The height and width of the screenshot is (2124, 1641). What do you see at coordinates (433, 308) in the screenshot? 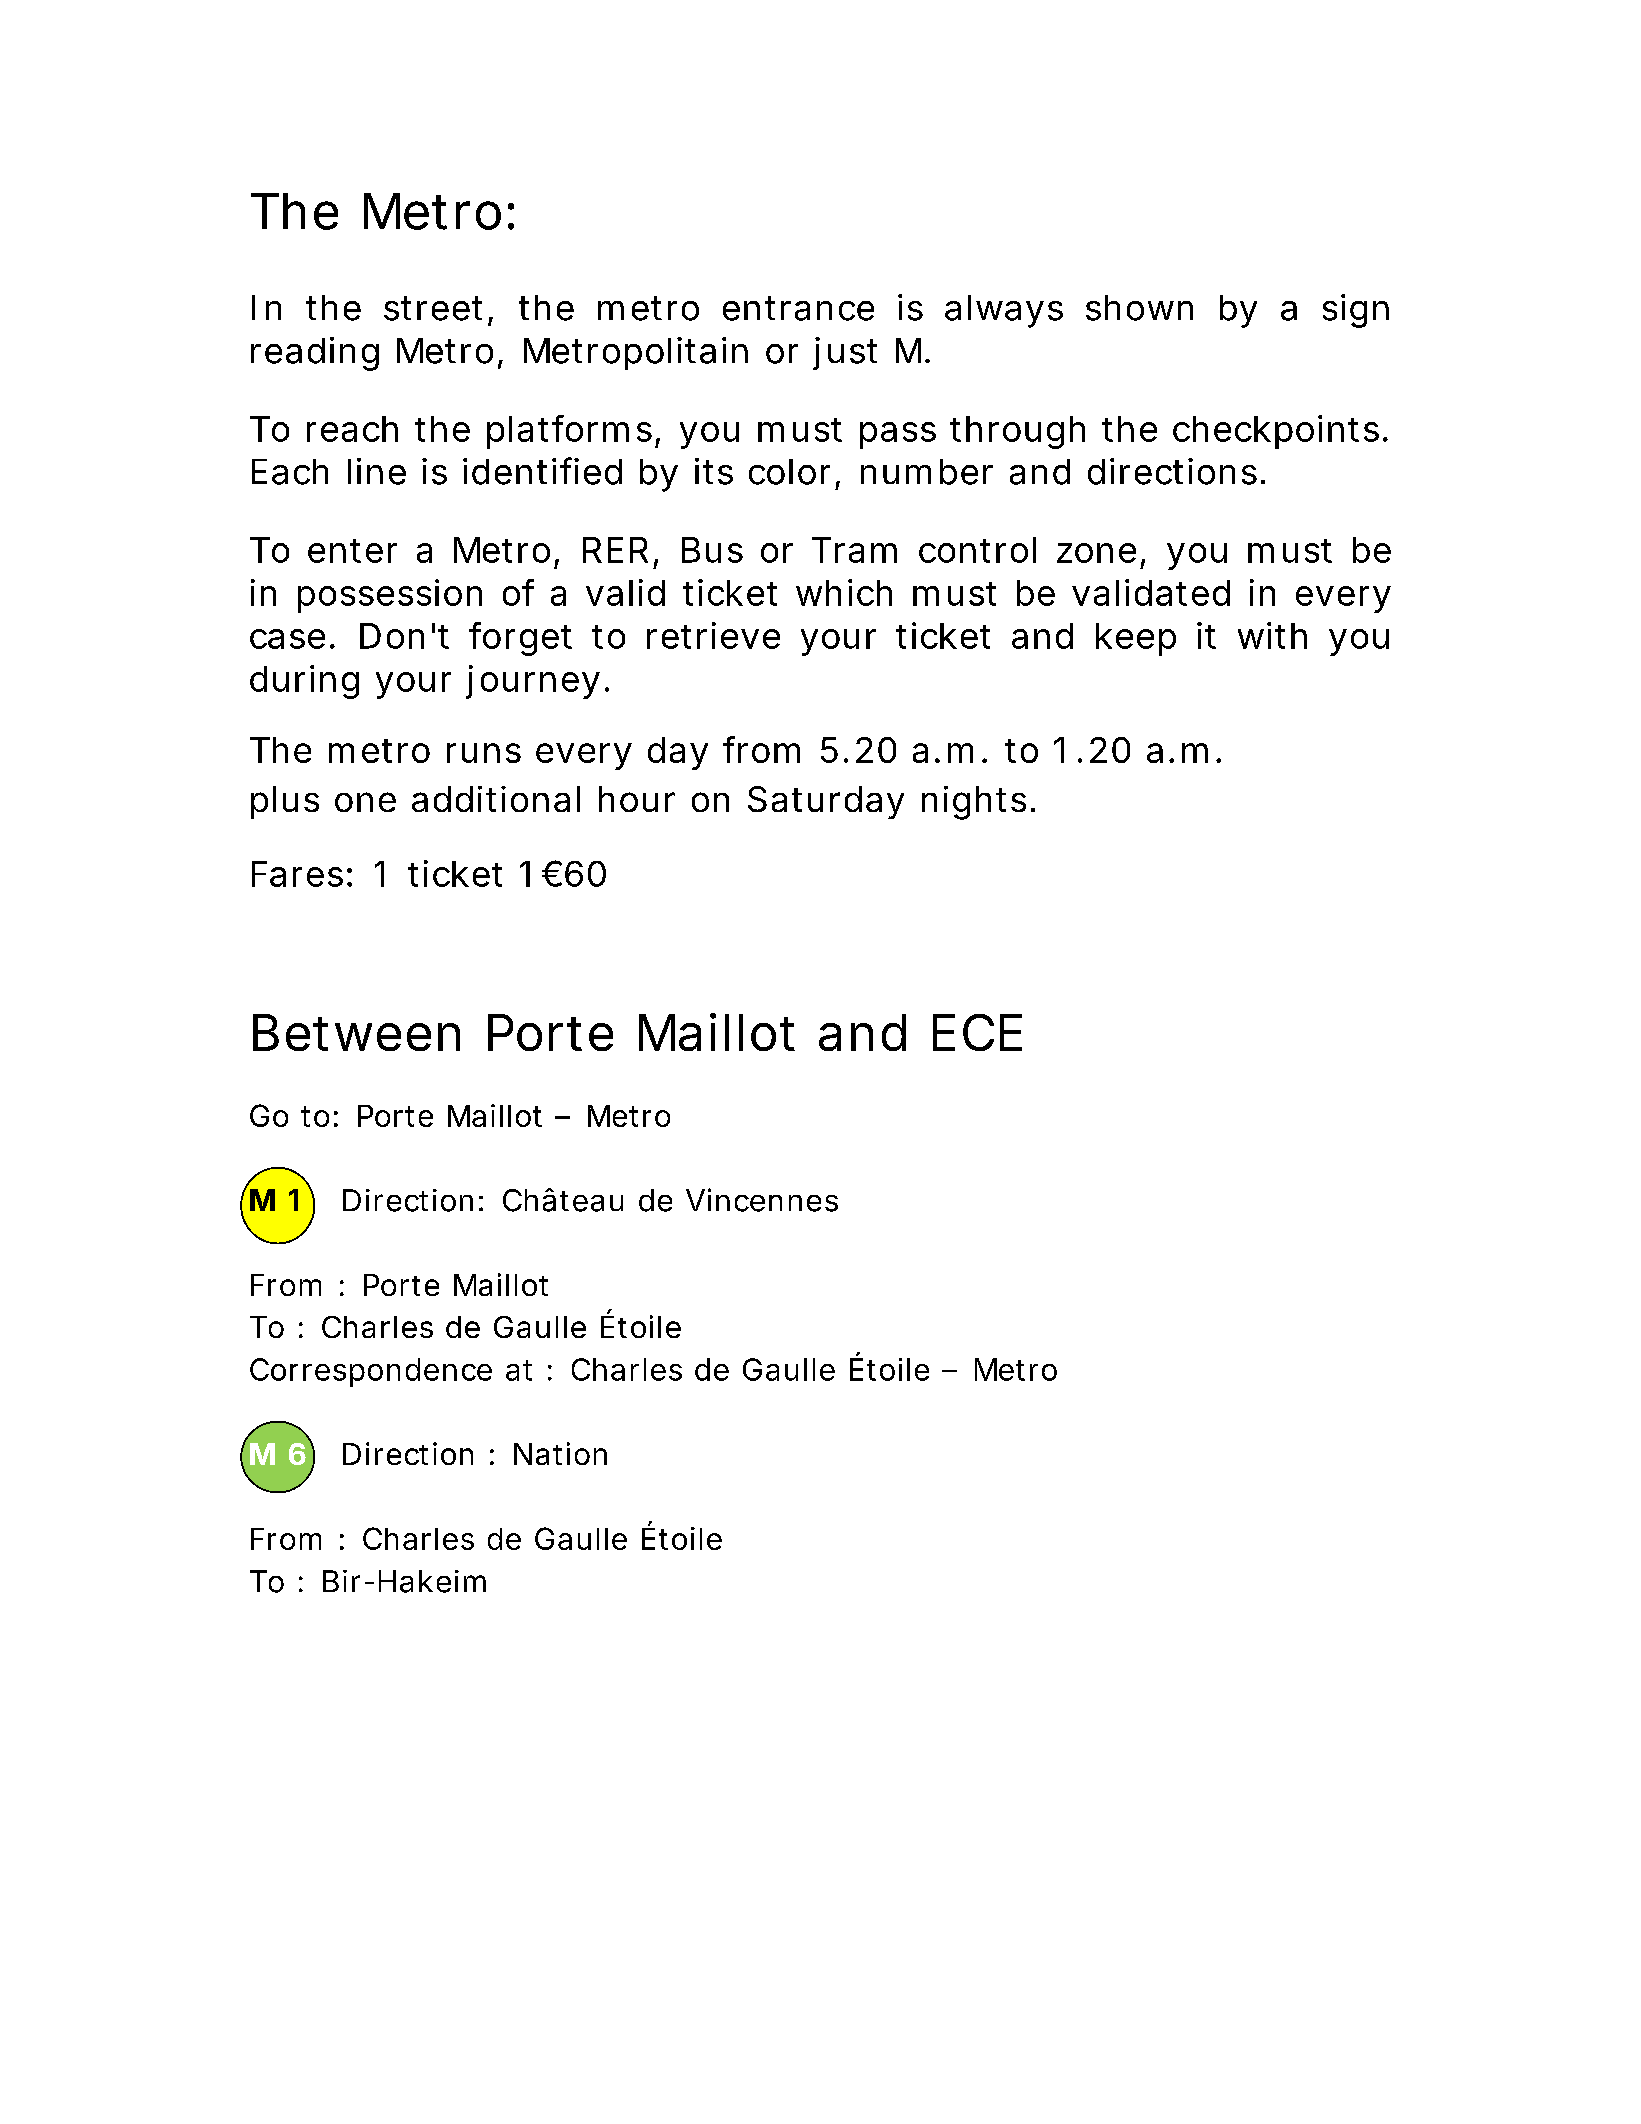
I see `street` at bounding box center [433, 308].
